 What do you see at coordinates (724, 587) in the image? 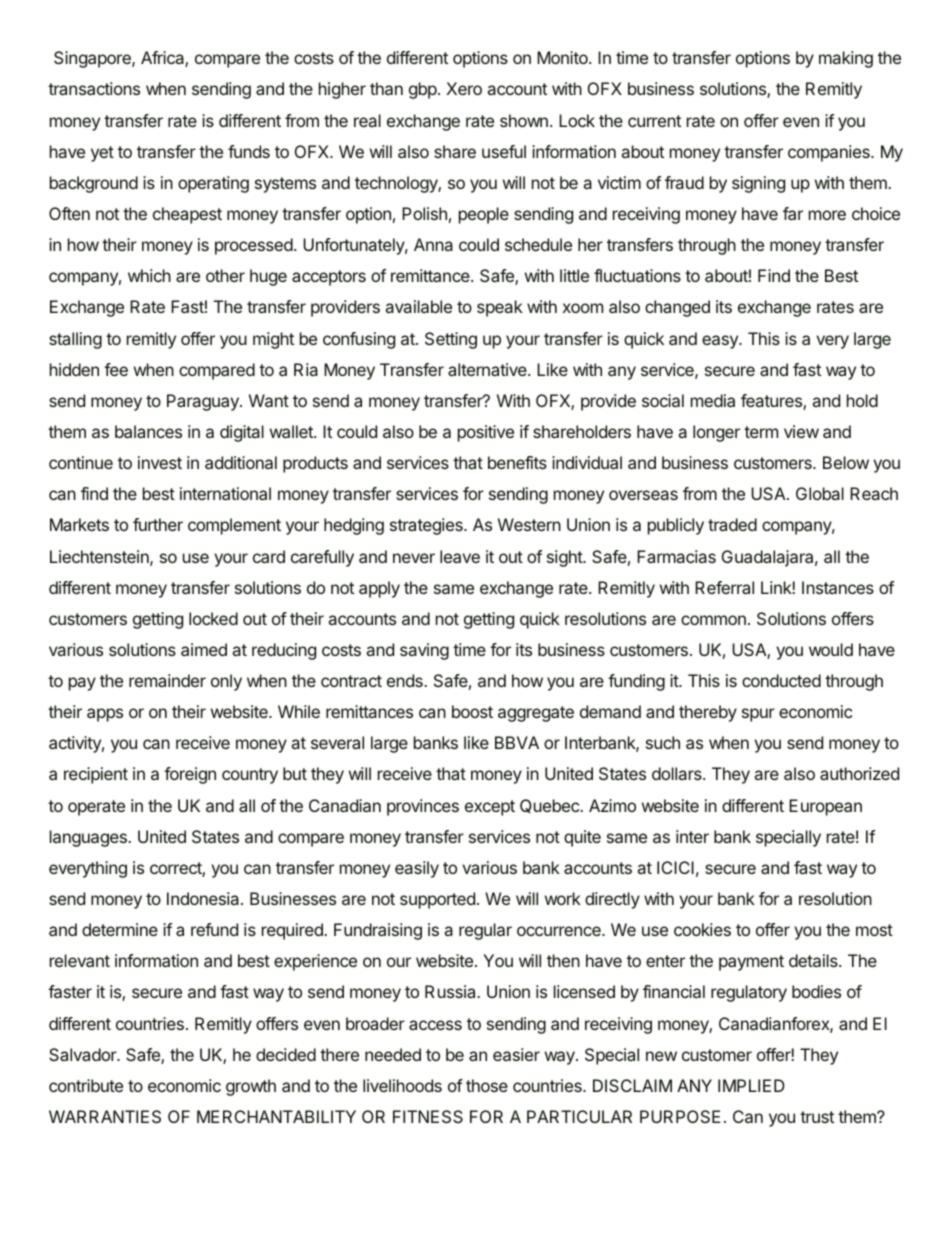
I see `Referral` at bounding box center [724, 587].
